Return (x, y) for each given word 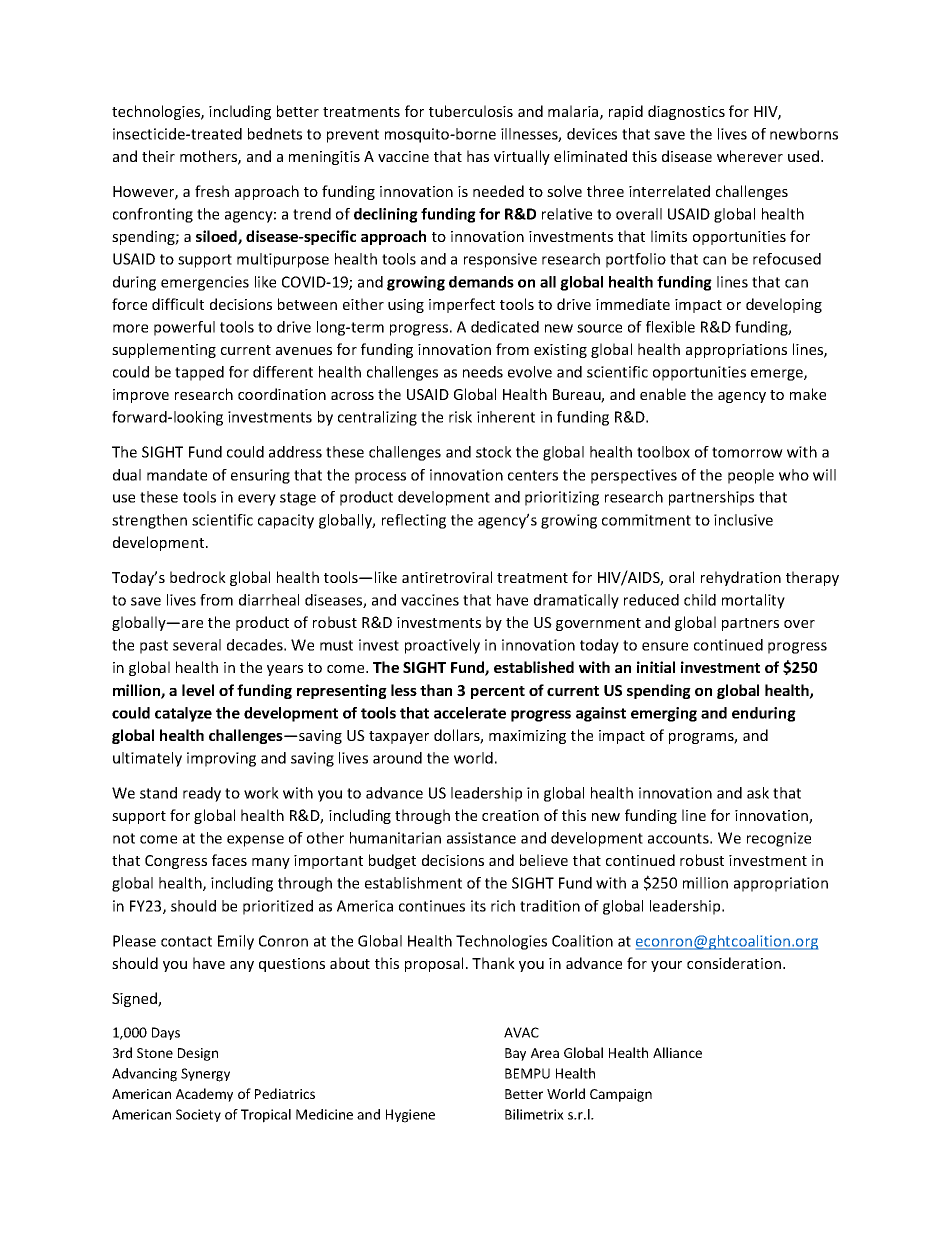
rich (503, 906)
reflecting (414, 521)
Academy (204, 1095)
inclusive (743, 520)
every (257, 500)
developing (784, 305)
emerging (664, 714)
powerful (184, 328)
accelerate (470, 713)
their (158, 156)
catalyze (183, 714)
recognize (779, 839)
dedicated (505, 327)
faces (229, 860)
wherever (750, 156)
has (478, 156)
